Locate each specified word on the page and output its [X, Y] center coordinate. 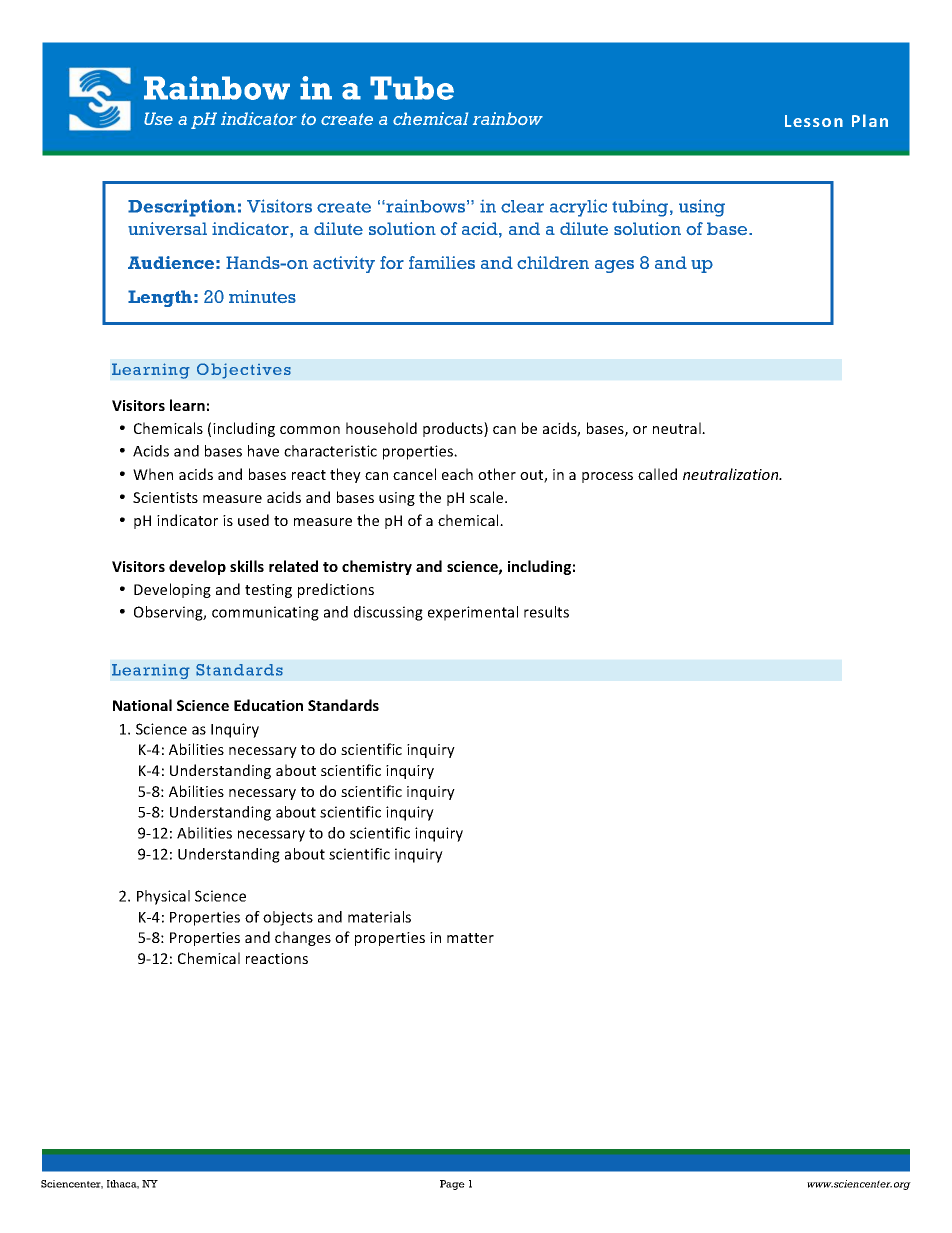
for [392, 262]
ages [614, 266]
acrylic [578, 208]
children [553, 262]
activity [344, 264]
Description [182, 208]
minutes [262, 296]
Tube [412, 88]
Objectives [244, 371]
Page [452, 1185]
